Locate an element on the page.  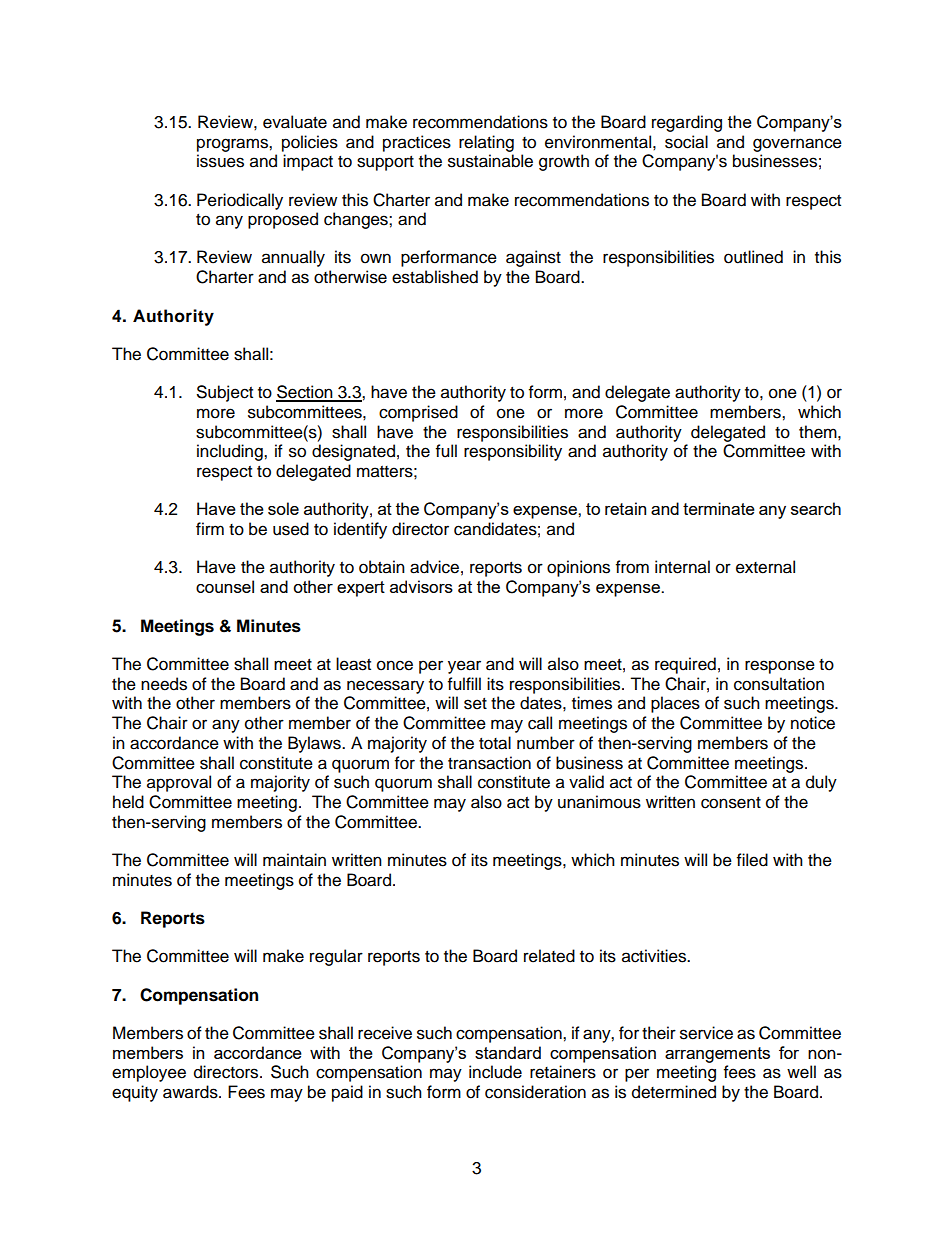
awards is located at coordinates (191, 1092).
